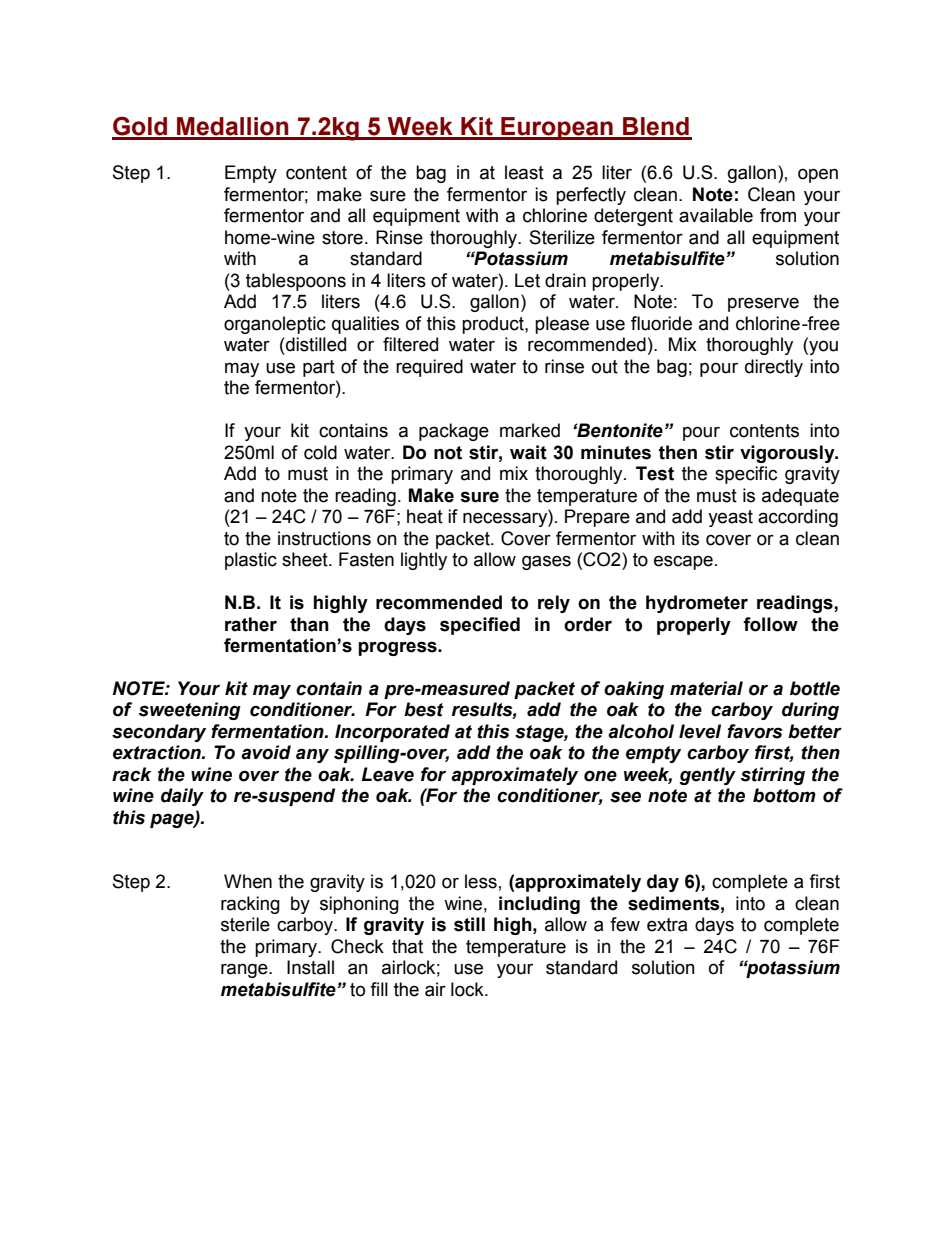  Describe the element at coordinates (524, 172) in the page. I see `least` at that location.
